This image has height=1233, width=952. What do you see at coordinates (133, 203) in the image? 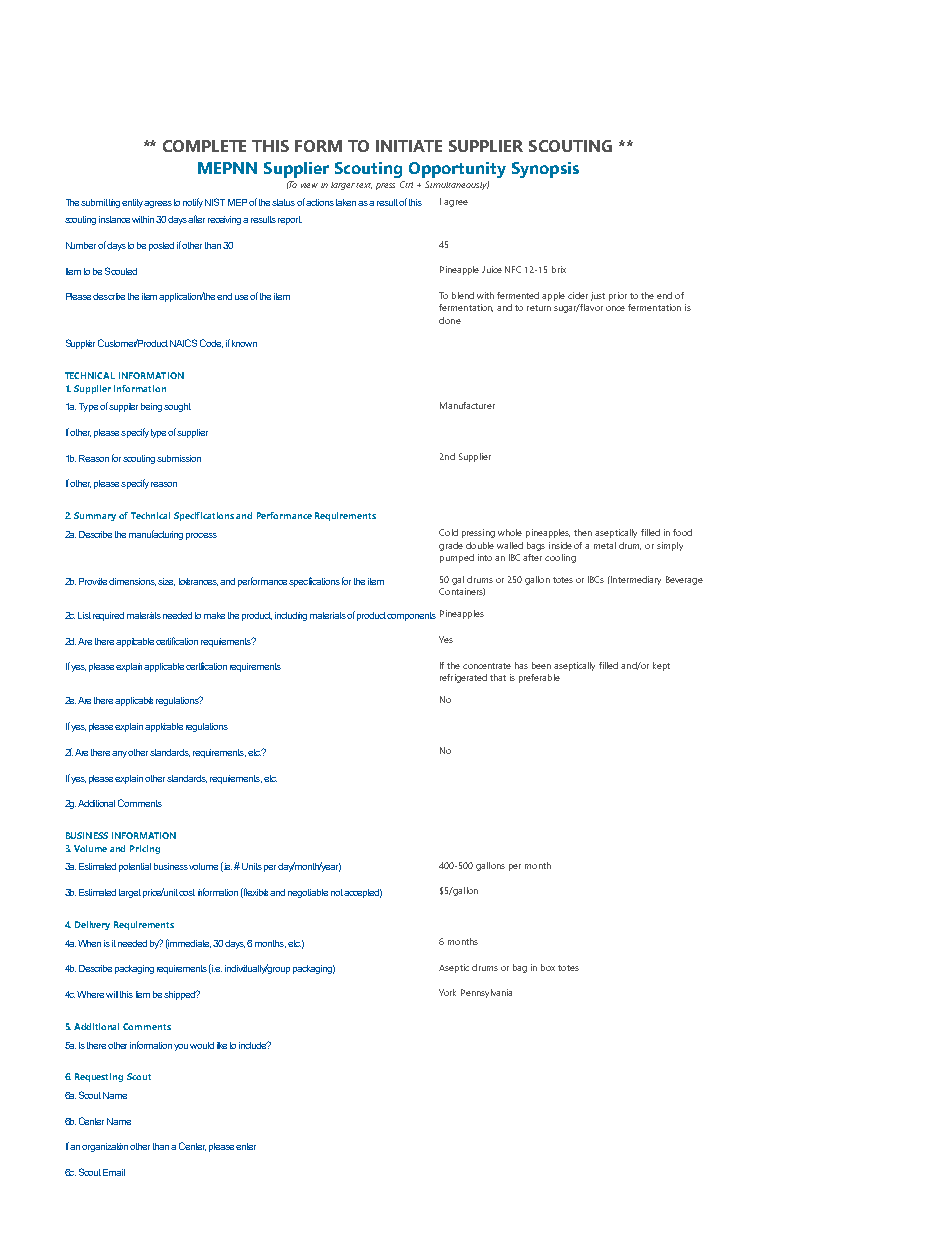
I see `entity` at bounding box center [133, 203].
